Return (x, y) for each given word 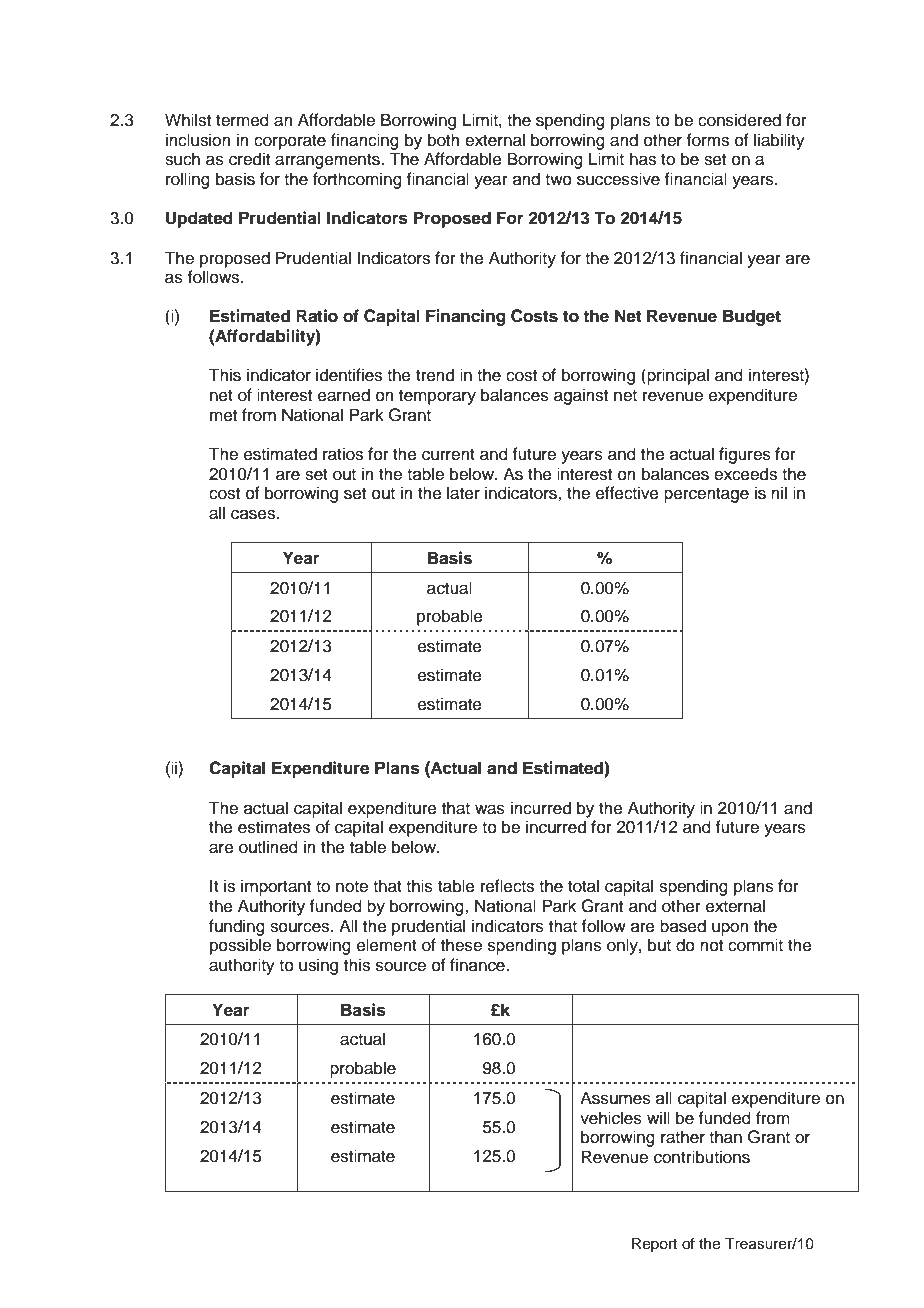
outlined (268, 847)
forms (707, 140)
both (444, 140)
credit (249, 159)
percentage (706, 495)
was (490, 809)
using (318, 966)
